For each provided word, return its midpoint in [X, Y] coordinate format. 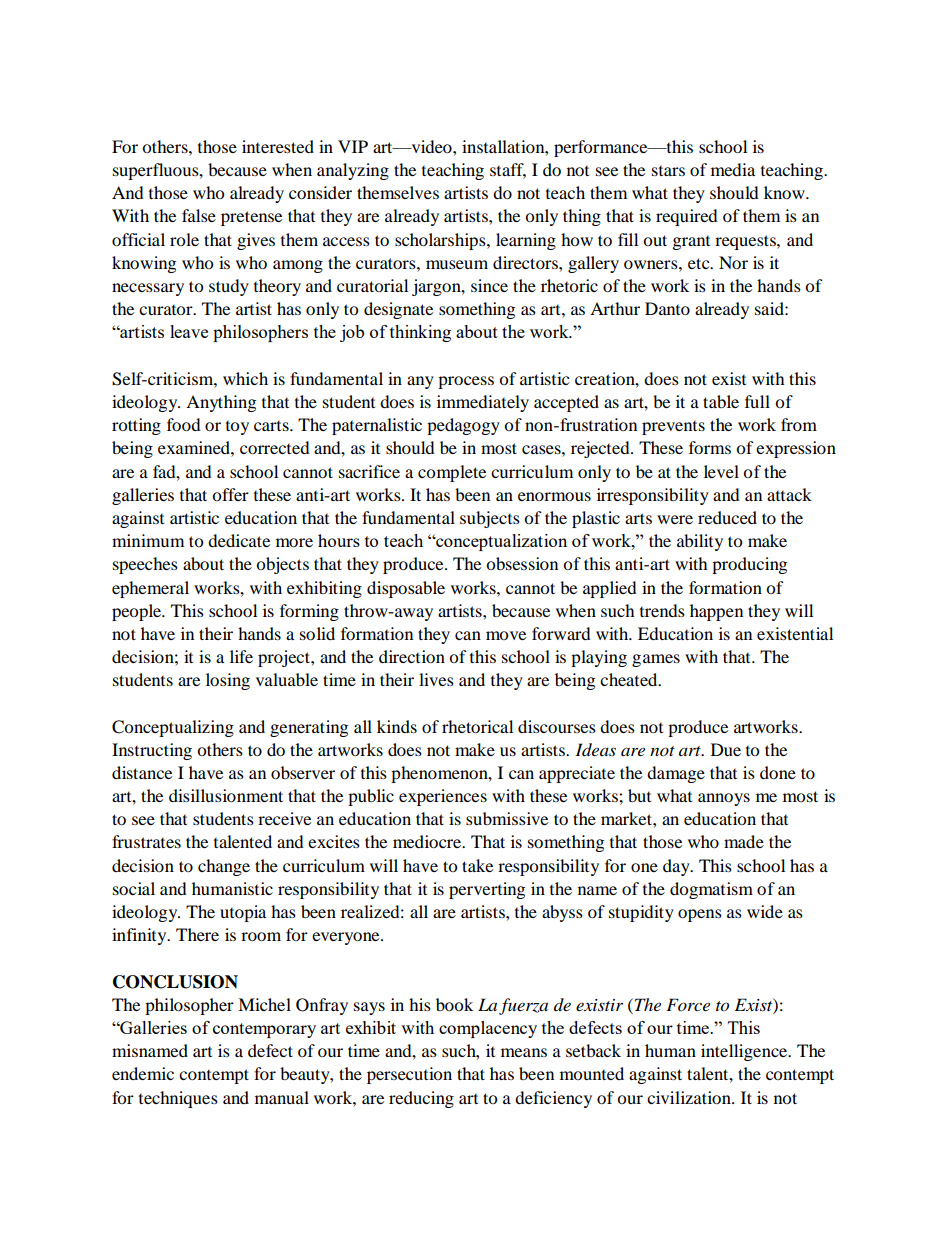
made [744, 841]
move [506, 635]
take [477, 865]
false [199, 215]
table [721, 401]
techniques [178, 1099]
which [245, 378]
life [241, 656]
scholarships [441, 241]
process [466, 382]
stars [668, 171]
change [224, 867]
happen [716, 612]
